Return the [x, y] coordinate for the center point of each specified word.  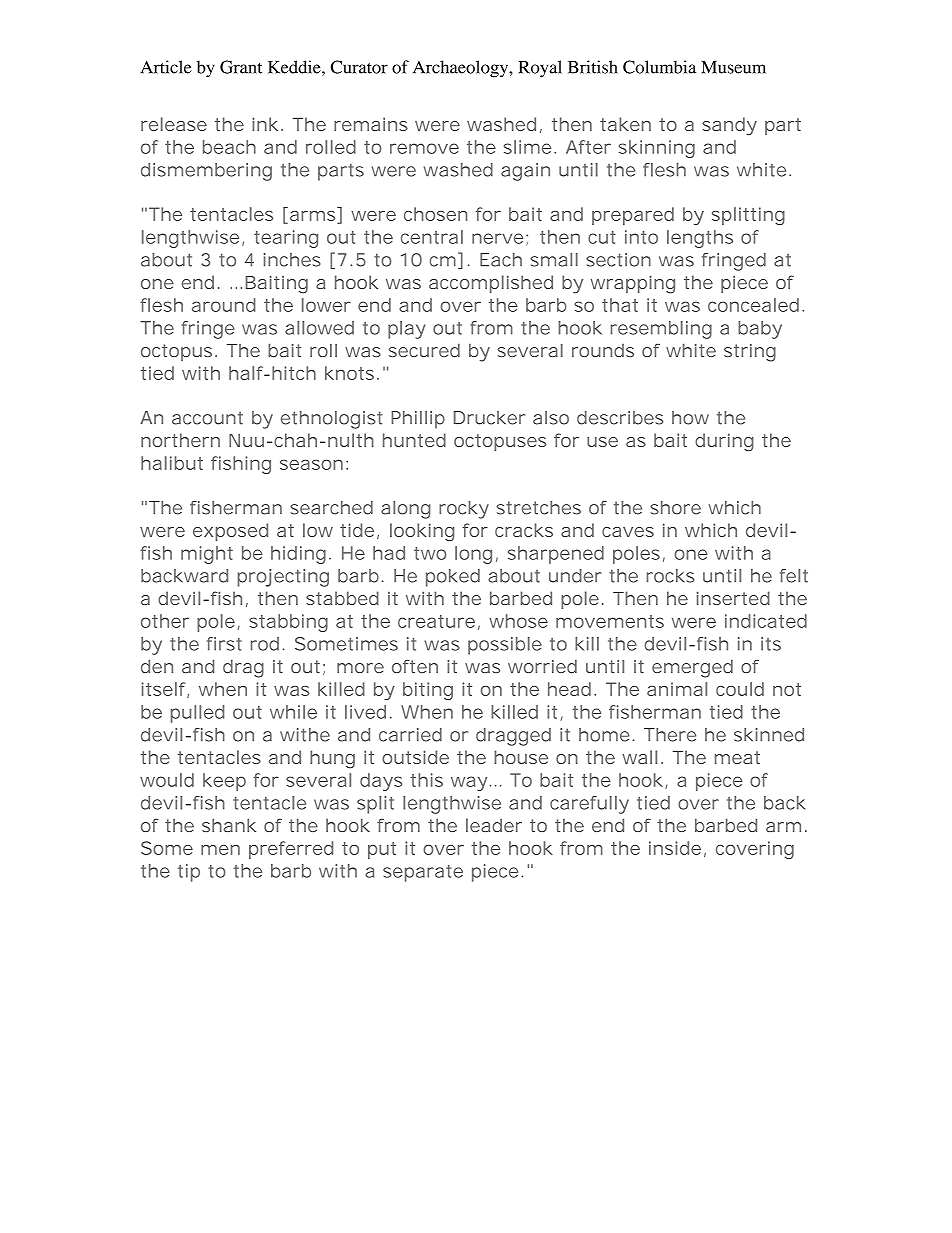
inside [675, 848]
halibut [172, 463]
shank [229, 825]
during [724, 442]
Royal [540, 69]
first [224, 644]
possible [505, 646]
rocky [464, 510]
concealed [753, 305]
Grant [241, 67]
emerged [692, 668]
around [224, 305]
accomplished [491, 284]
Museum [733, 67]
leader [494, 825]
